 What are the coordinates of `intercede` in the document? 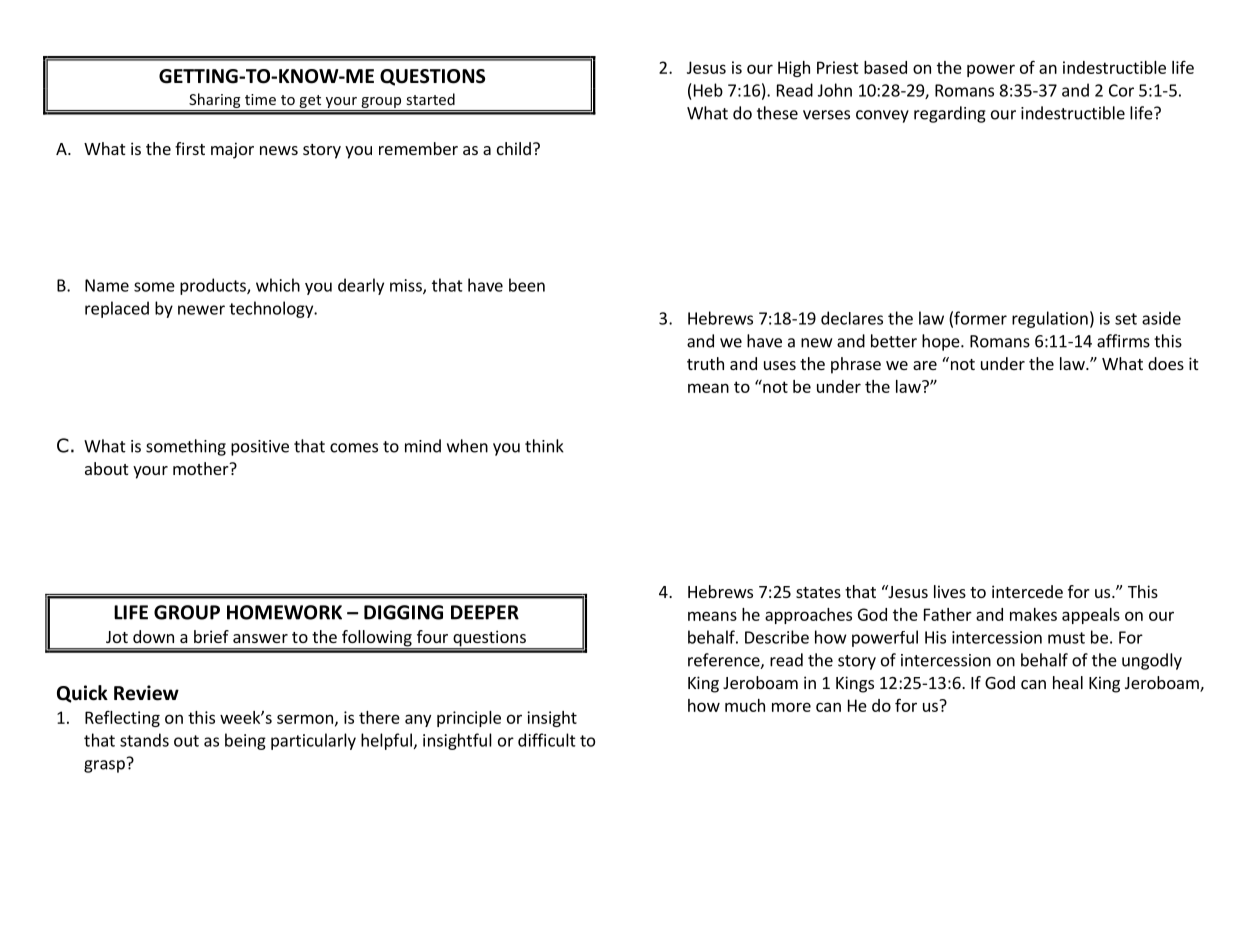 It's located at (1027, 591).
